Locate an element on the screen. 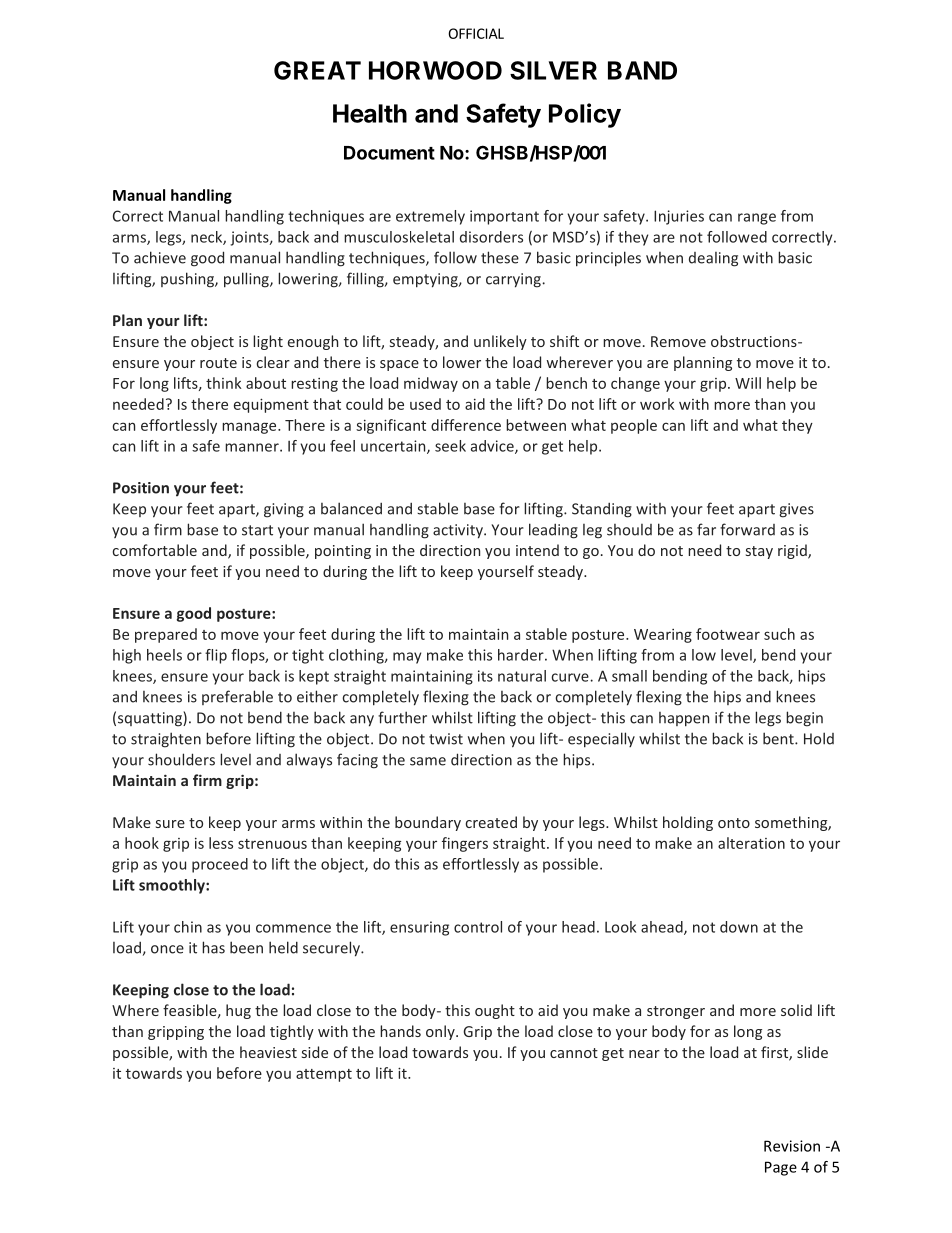  only is located at coordinates (441, 1032).
